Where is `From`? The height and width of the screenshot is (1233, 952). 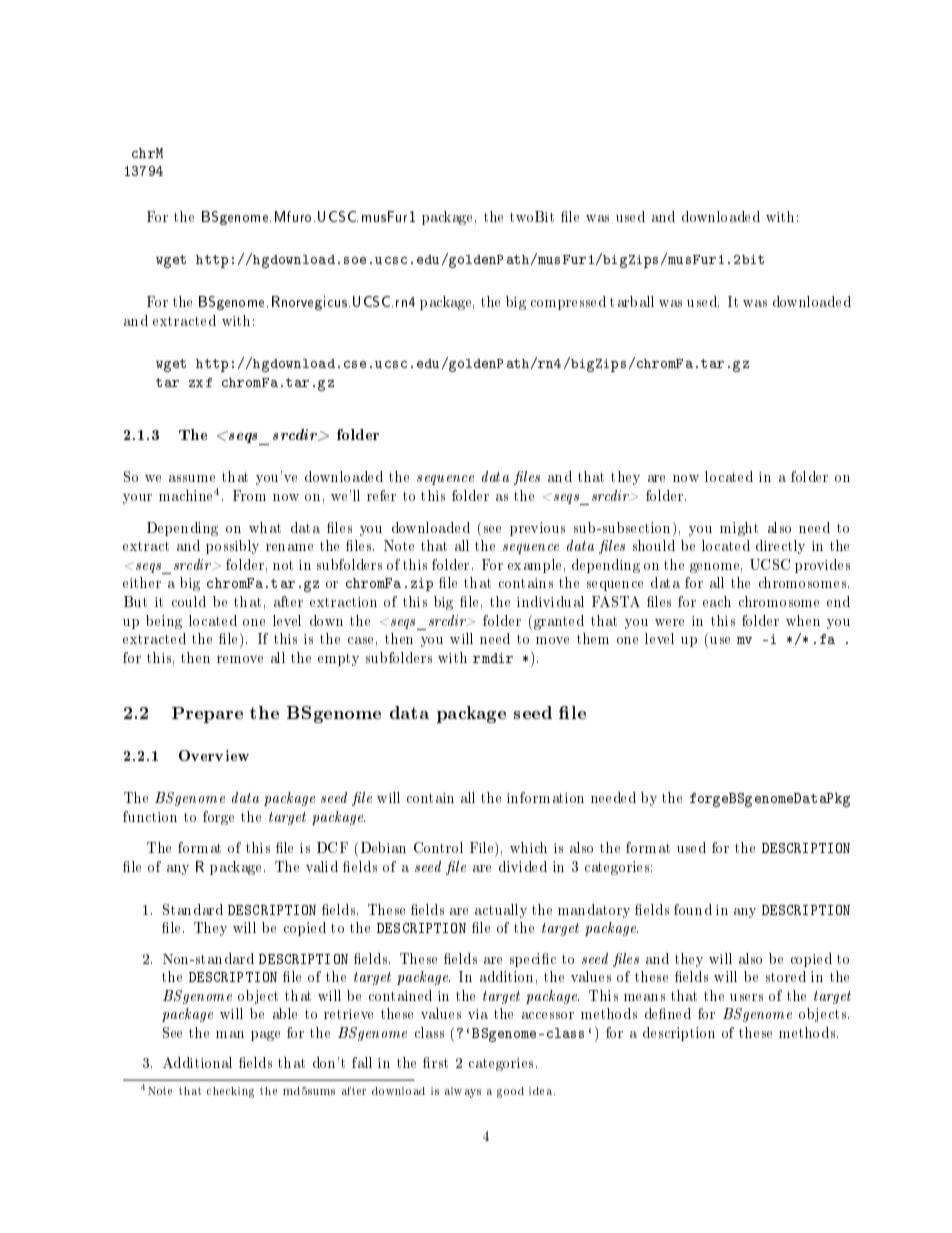 From is located at coordinates (249, 495).
